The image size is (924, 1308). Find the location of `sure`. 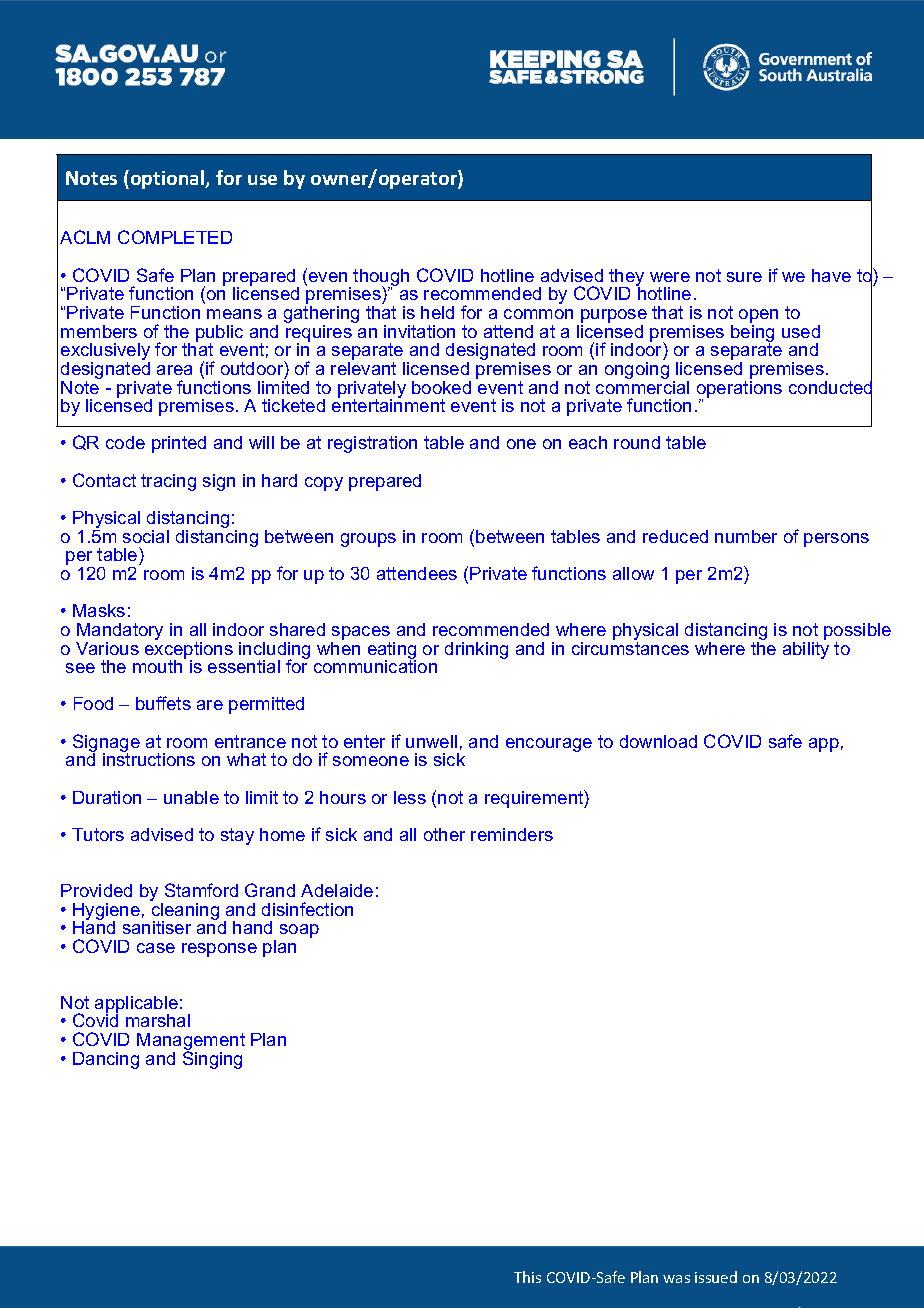

sure is located at coordinates (744, 277).
